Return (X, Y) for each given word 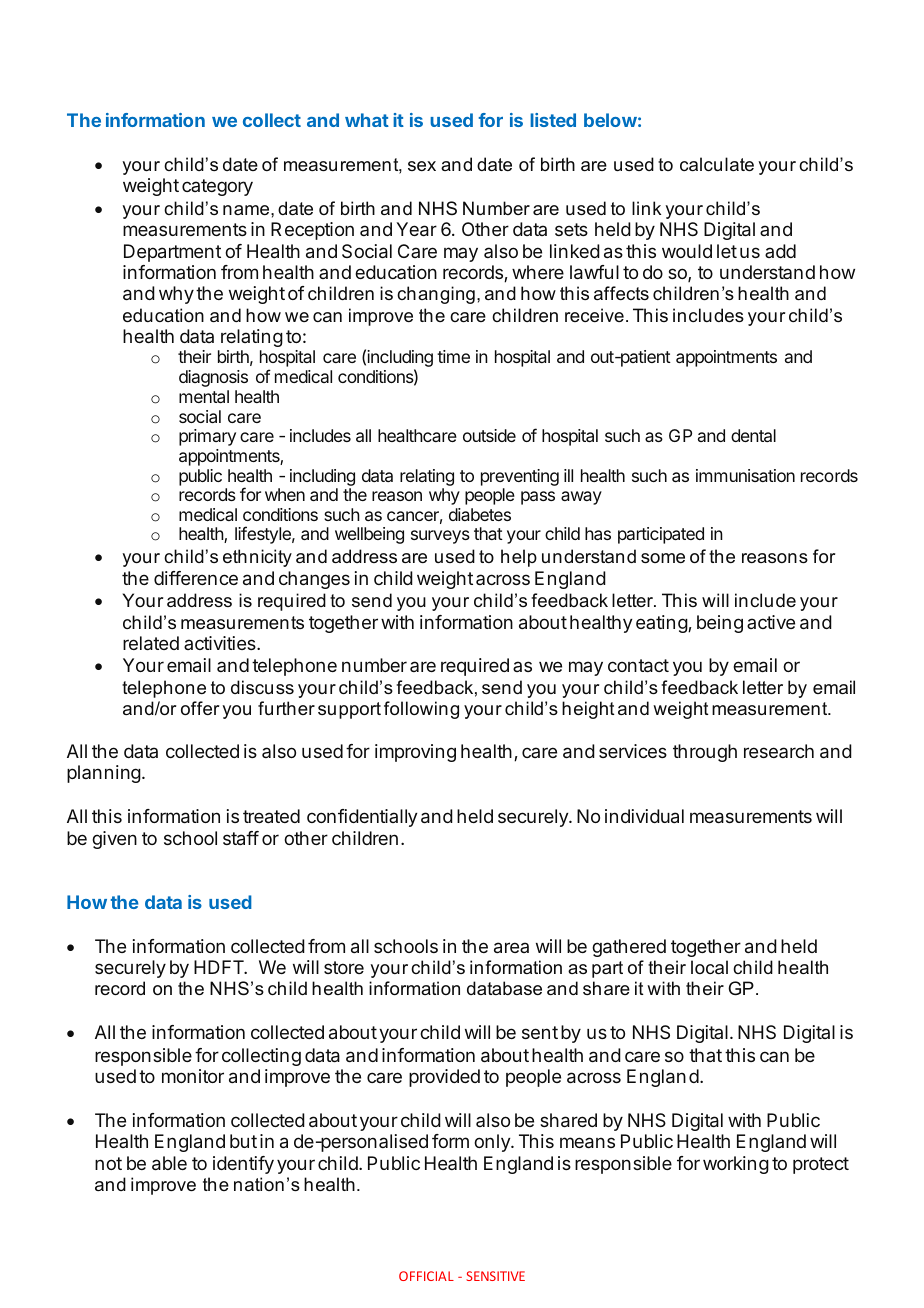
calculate (717, 164)
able (169, 1163)
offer (200, 708)
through (705, 753)
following (421, 710)
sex (422, 166)
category (217, 187)
